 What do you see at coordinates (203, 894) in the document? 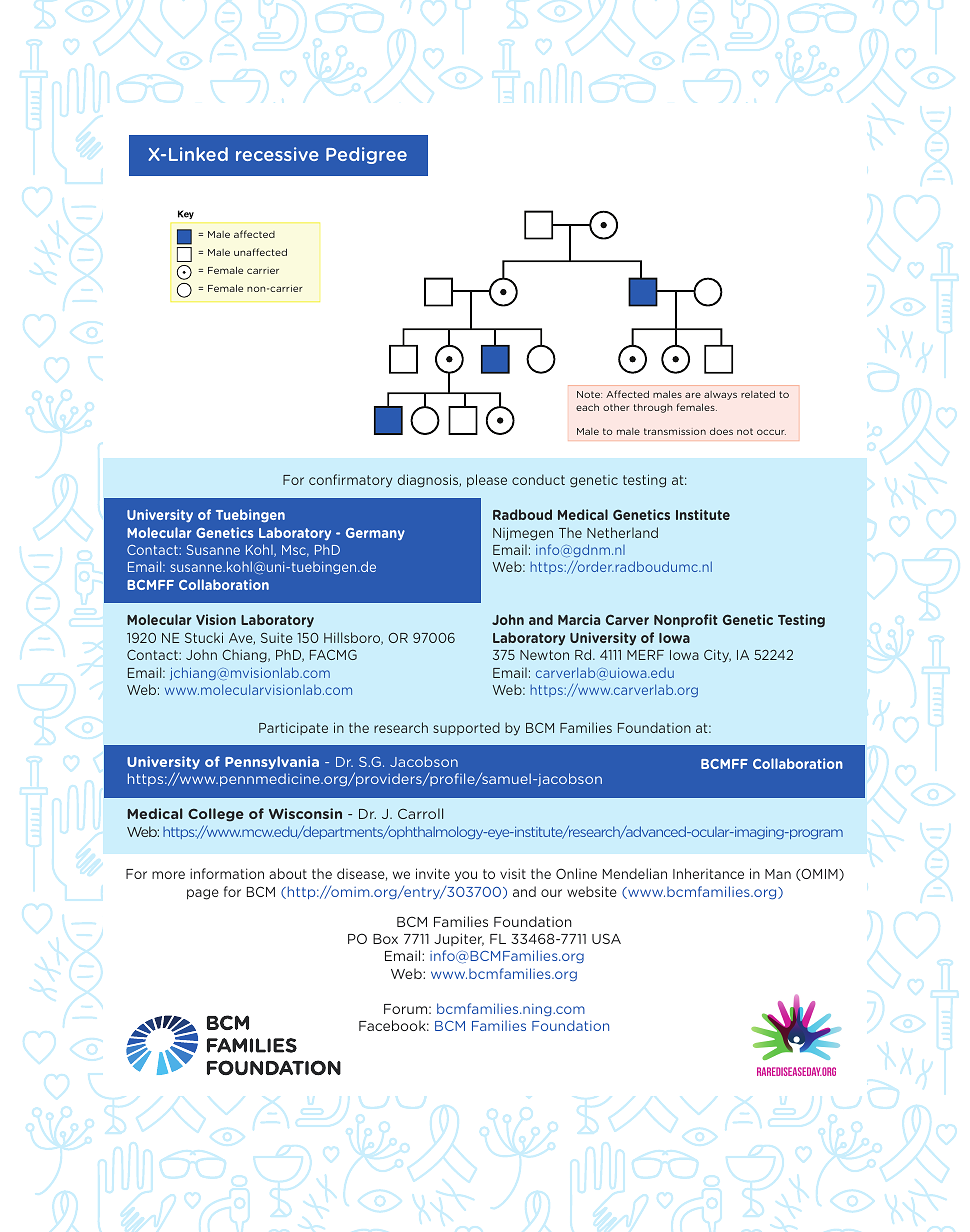
I see `page` at bounding box center [203, 894].
